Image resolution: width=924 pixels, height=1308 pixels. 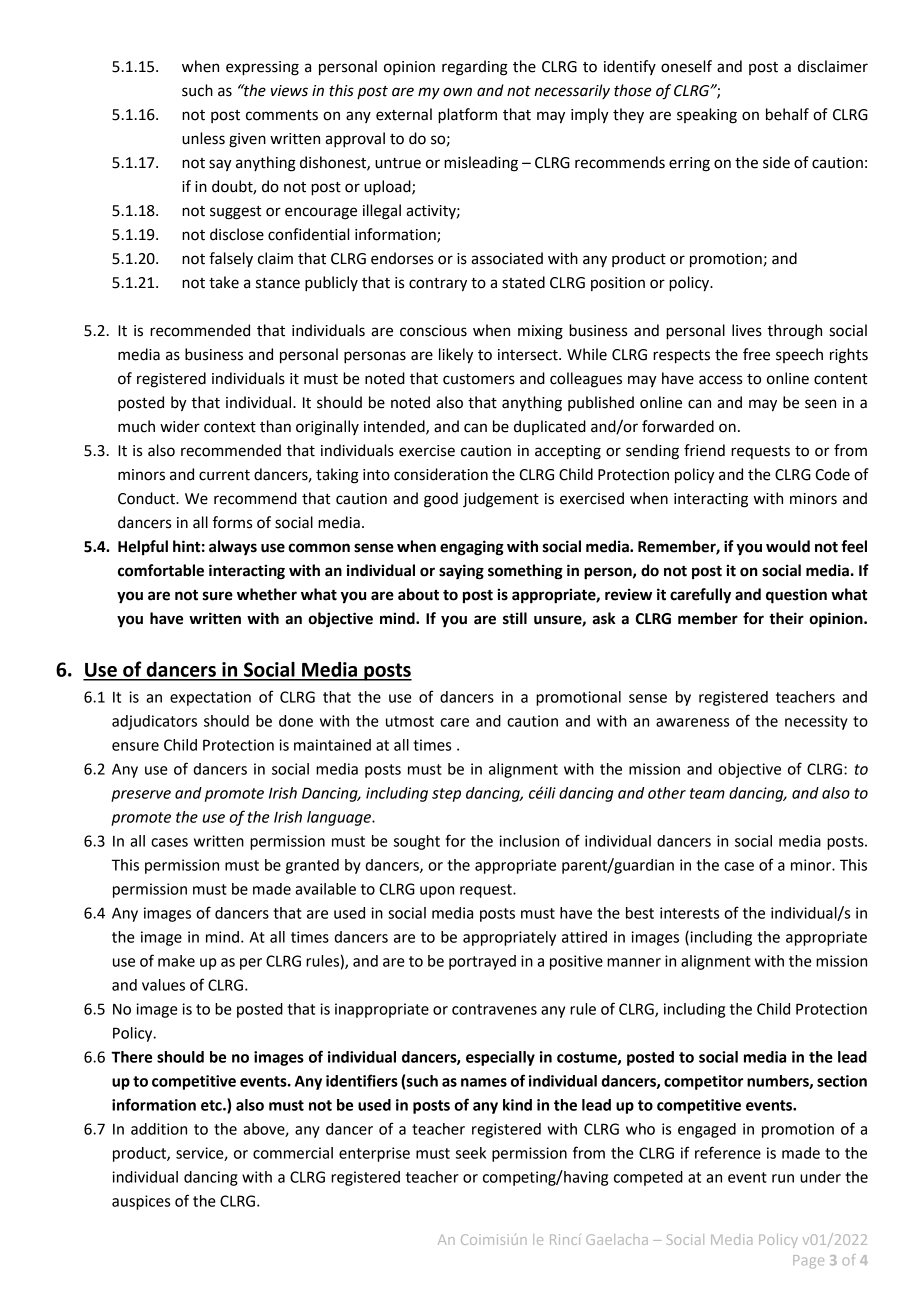 What do you see at coordinates (210, 698) in the screenshot?
I see `expectation` at bounding box center [210, 698].
